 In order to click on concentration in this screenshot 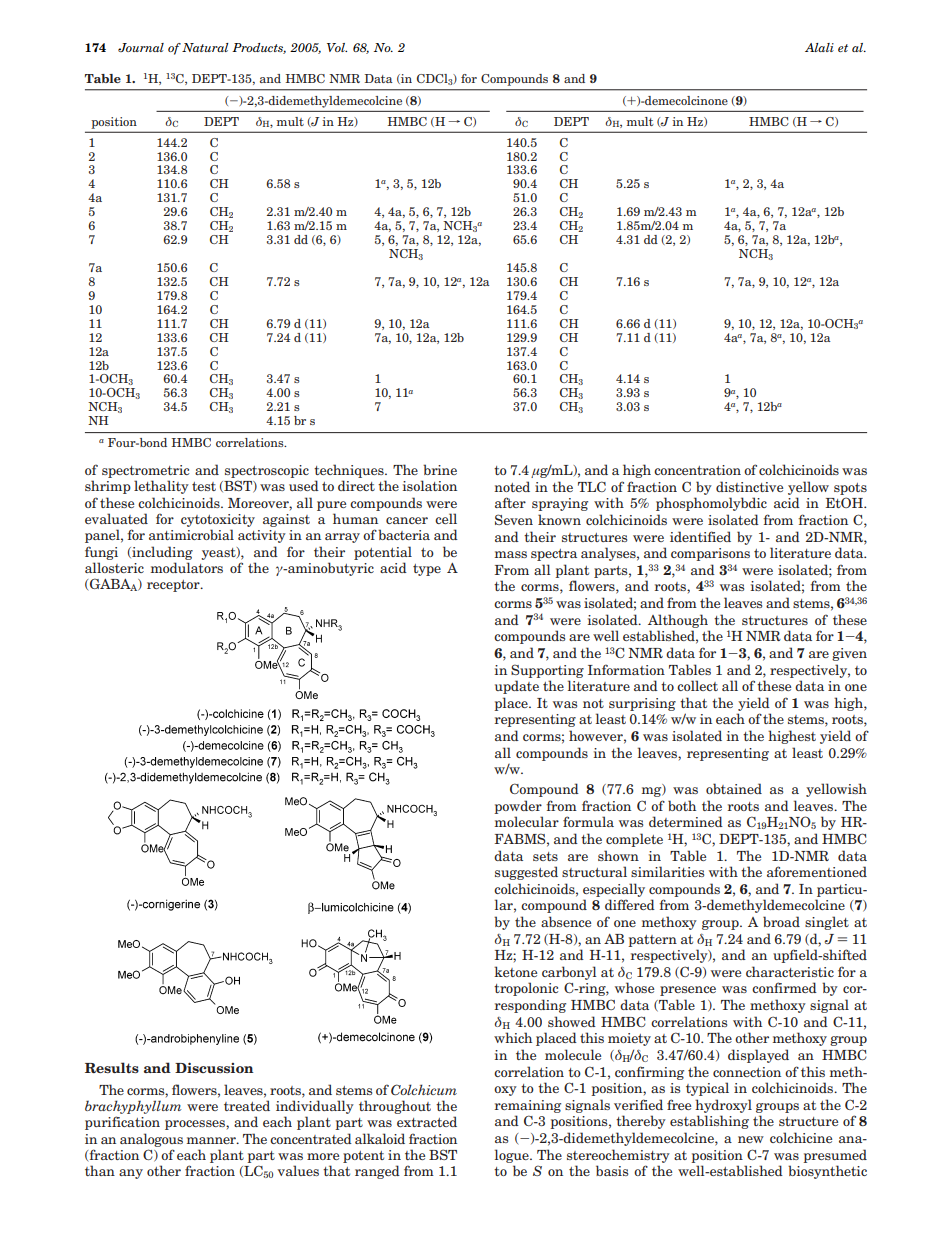, I will do `click(697, 470)`.
